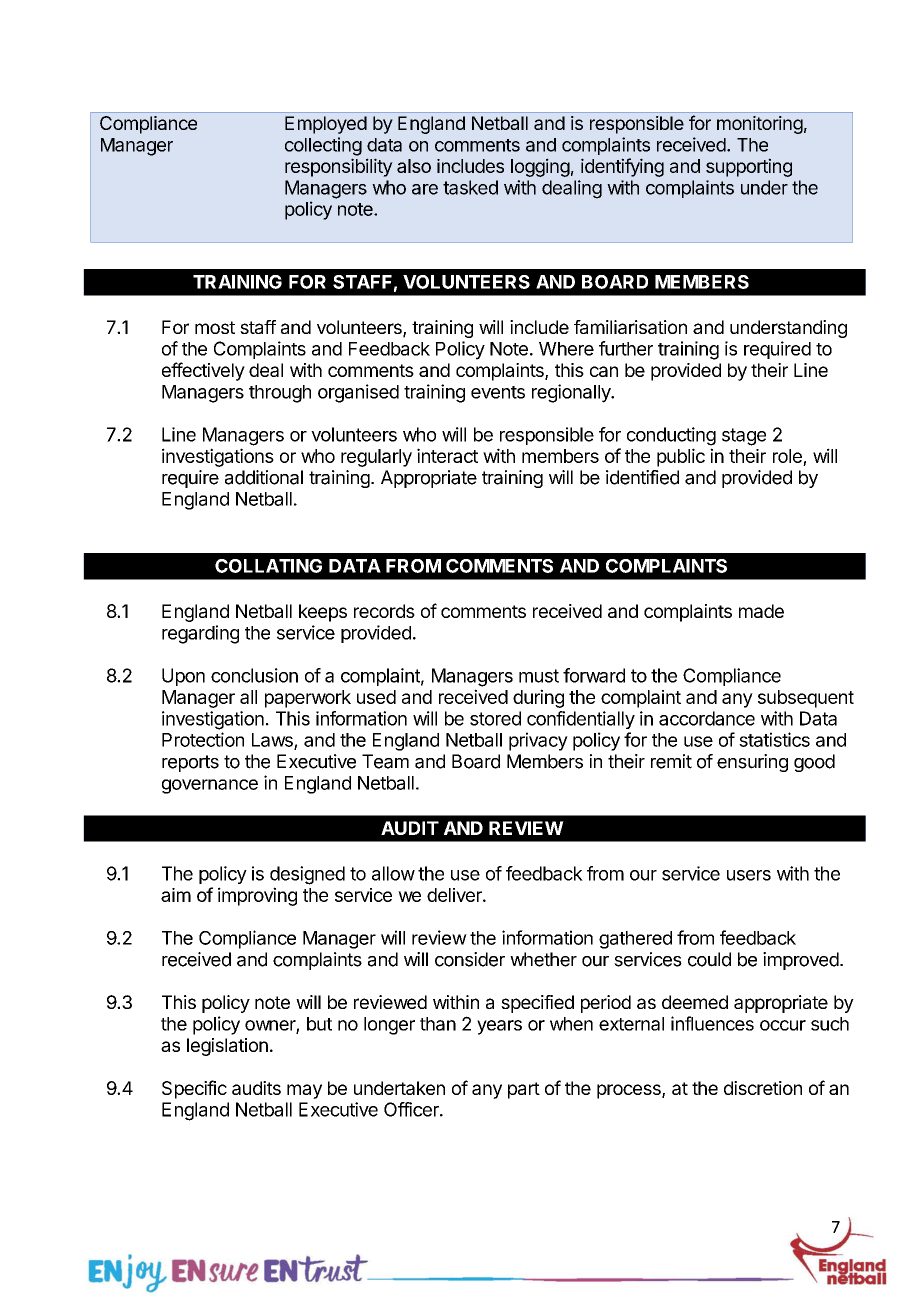 Image resolution: width=924 pixels, height=1309 pixels. What do you see at coordinates (744, 437) in the screenshot?
I see `stage` at bounding box center [744, 437].
